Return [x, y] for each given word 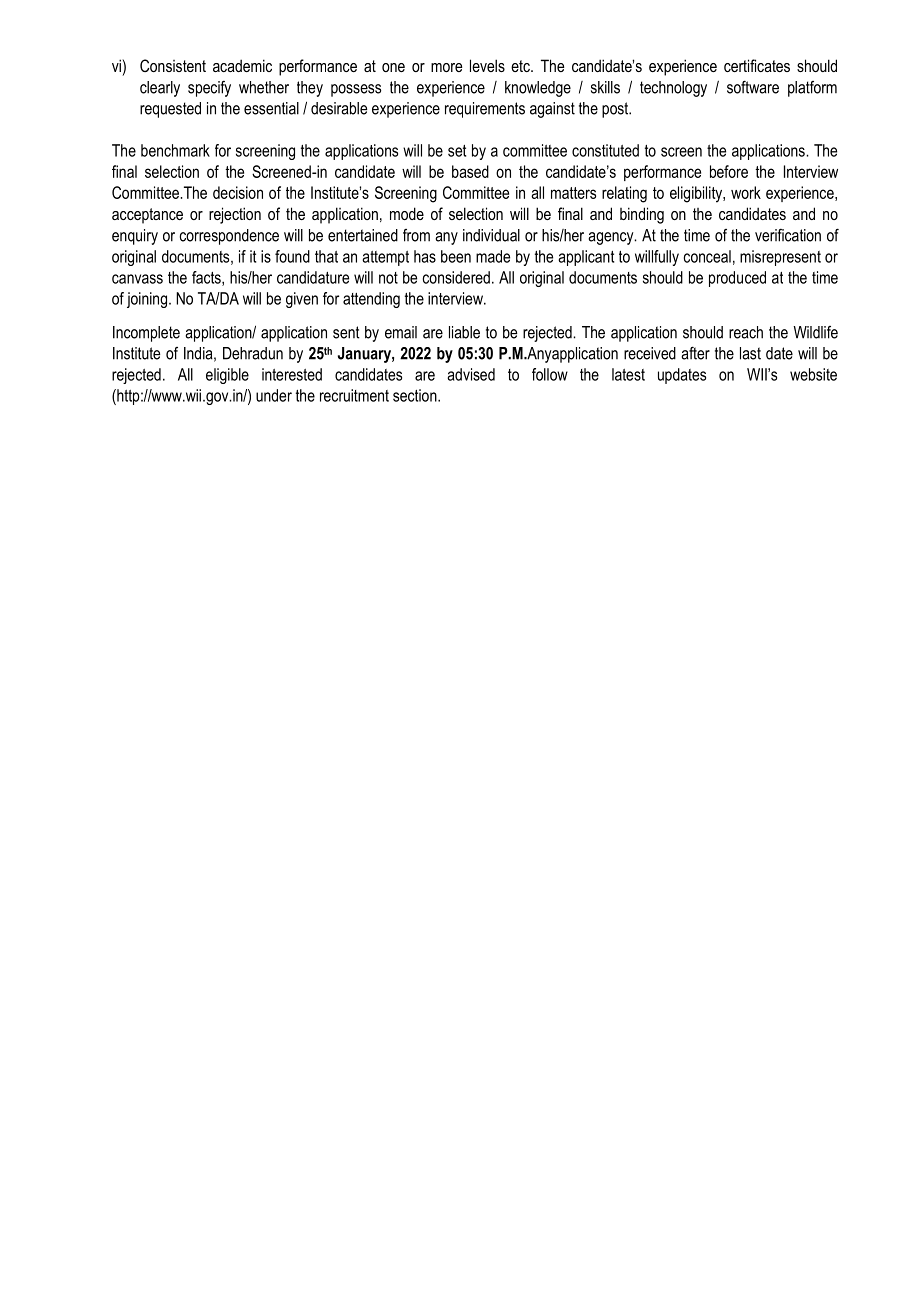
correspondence [229, 237]
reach [746, 332]
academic [242, 65]
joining [147, 300]
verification [788, 235]
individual [491, 235]
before [729, 171]
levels [487, 65]
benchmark [175, 150]
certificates [757, 65]
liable [464, 332]
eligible [227, 376]
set [457, 151]
